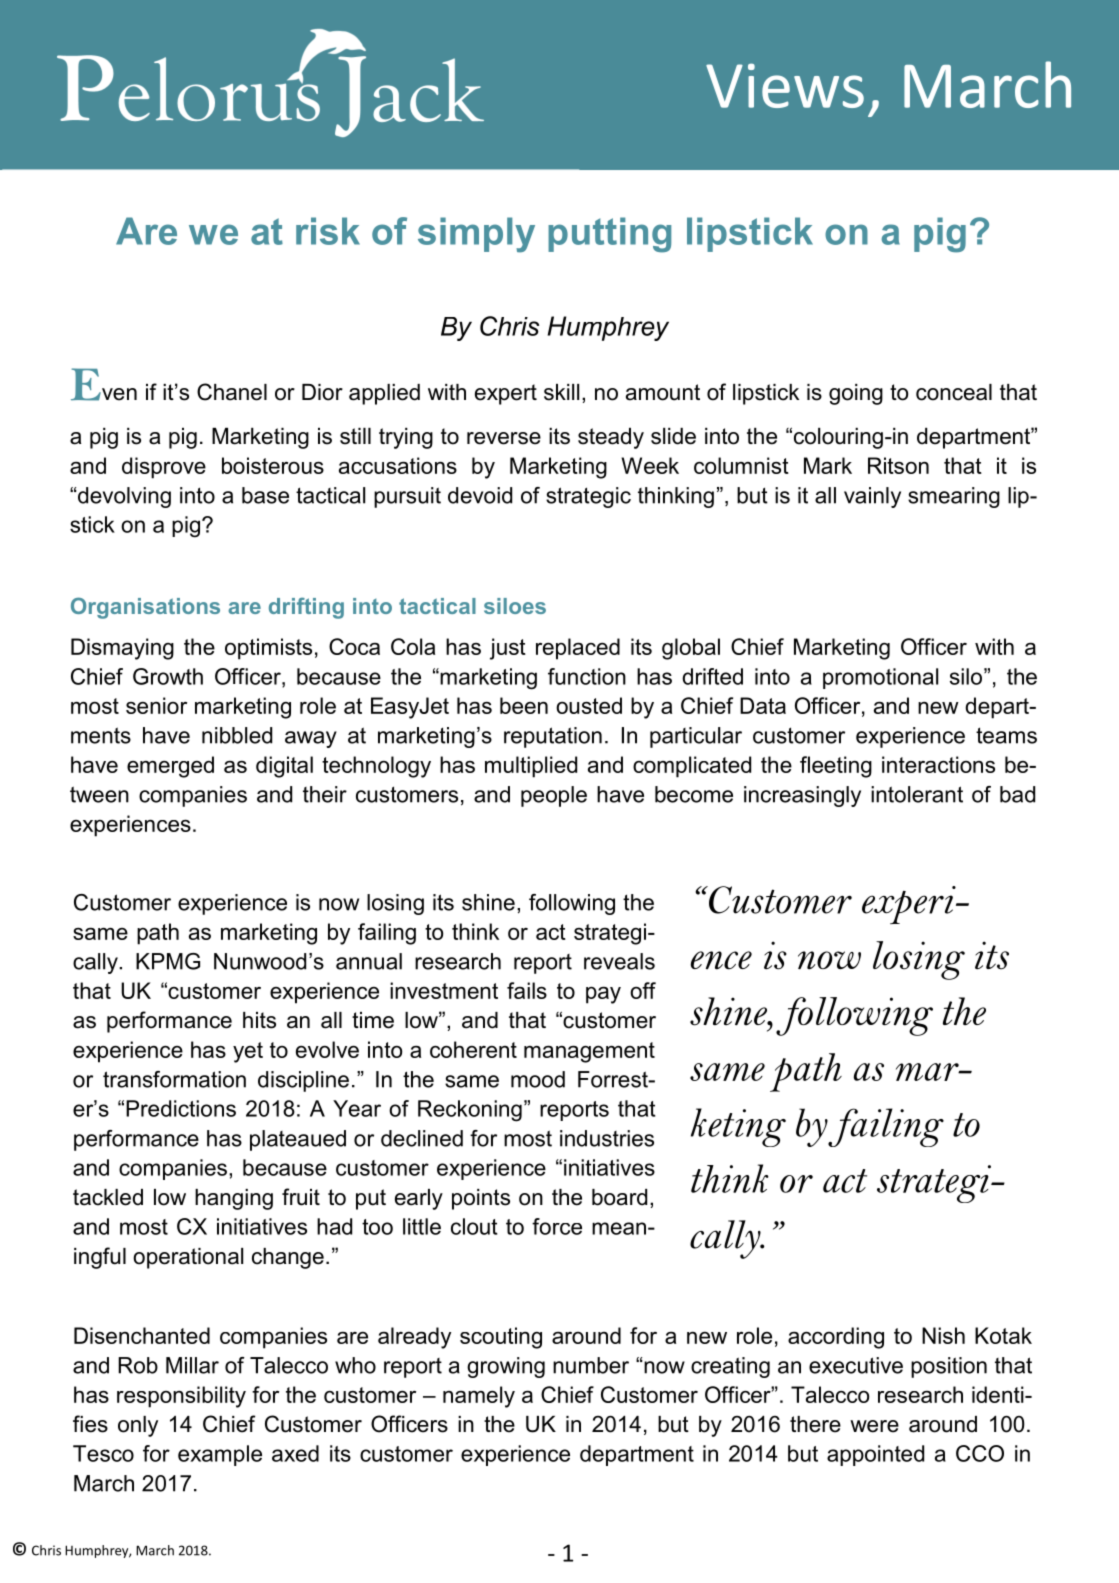  Describe the element at coordinates (181, 1397) in the image. I see `responsibility` at that location.
